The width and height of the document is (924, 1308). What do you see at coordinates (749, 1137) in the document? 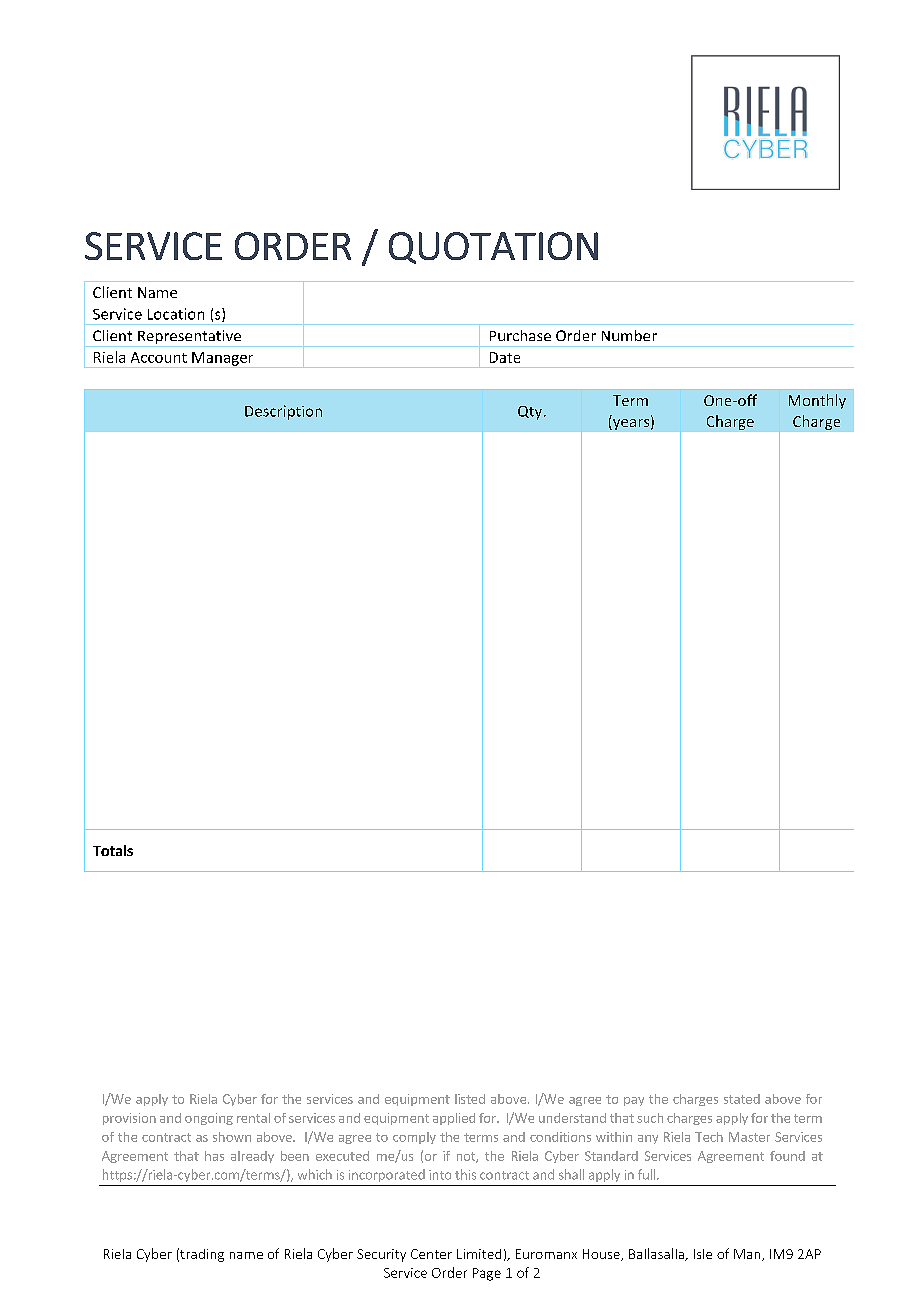
I see `Master` at bounding box center [749, 1137].
